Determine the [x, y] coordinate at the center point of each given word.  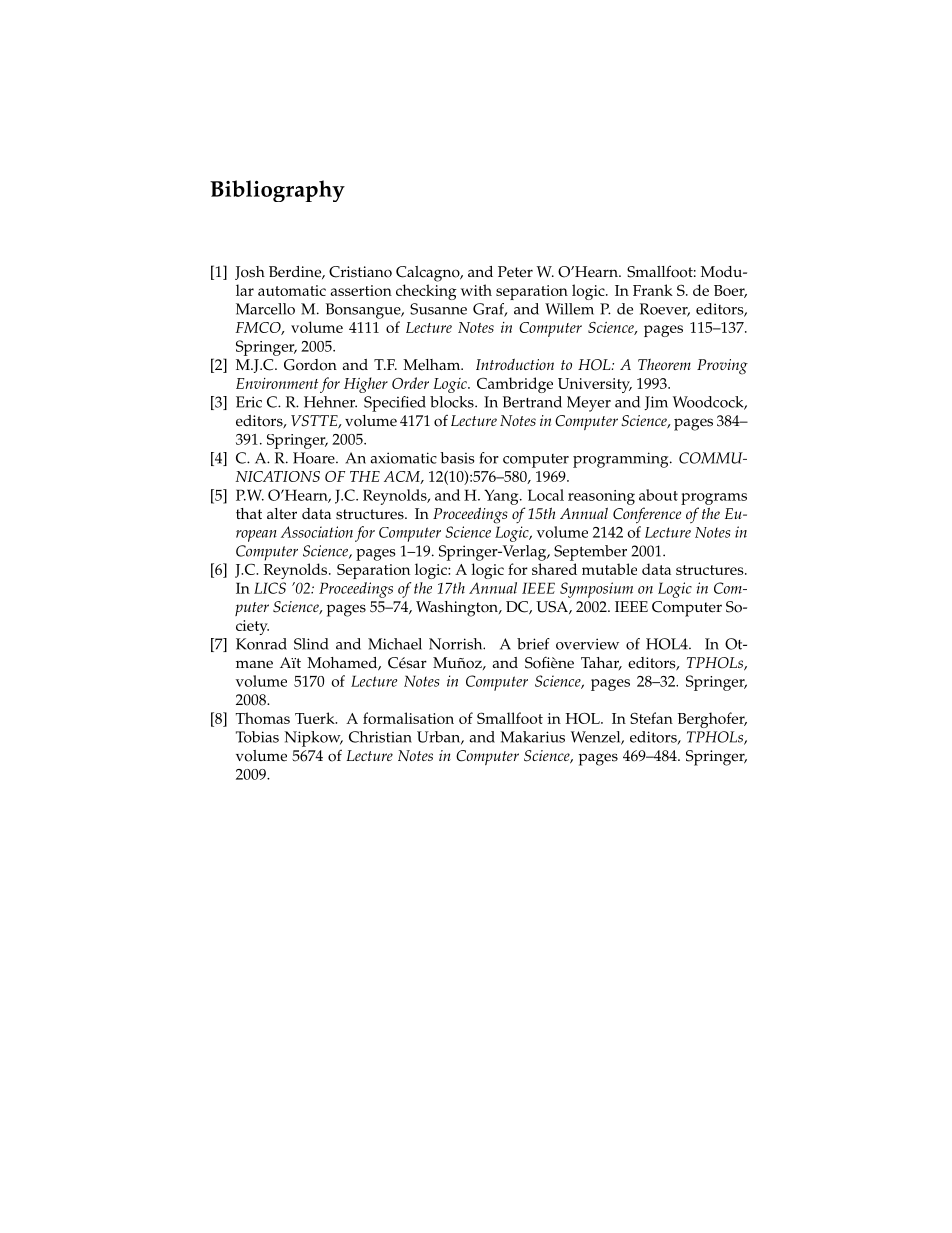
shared [554, 569]
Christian [380, 737]
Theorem [664, 364]
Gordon [310, 365]
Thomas [263, 718]
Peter [515, 272]
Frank [653, 290]
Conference [647, 515]
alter [282, 514]
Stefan [651, 718]
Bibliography [277, 191]
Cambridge [515, 385]
